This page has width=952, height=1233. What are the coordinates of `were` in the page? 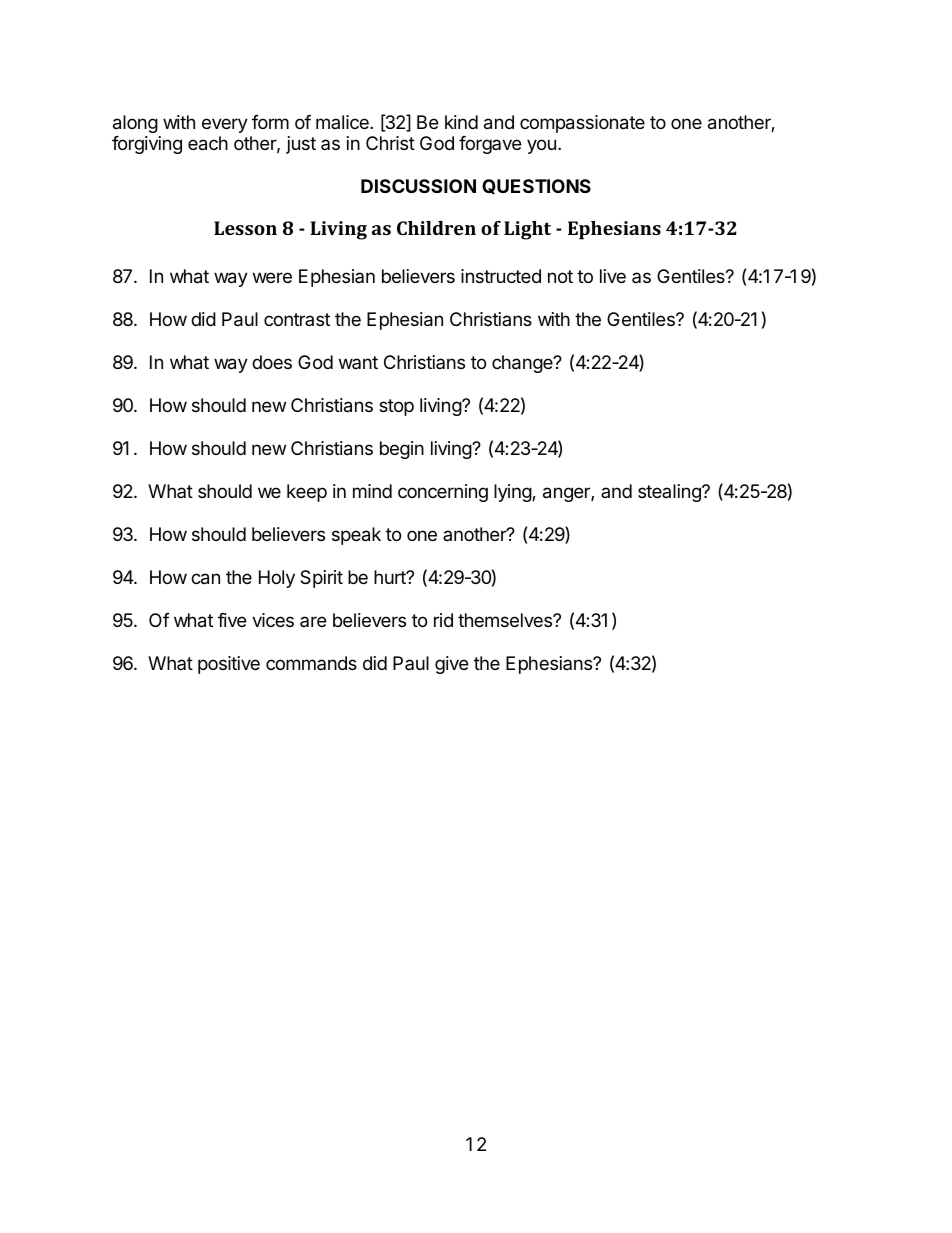 It's located at (272, 277).
